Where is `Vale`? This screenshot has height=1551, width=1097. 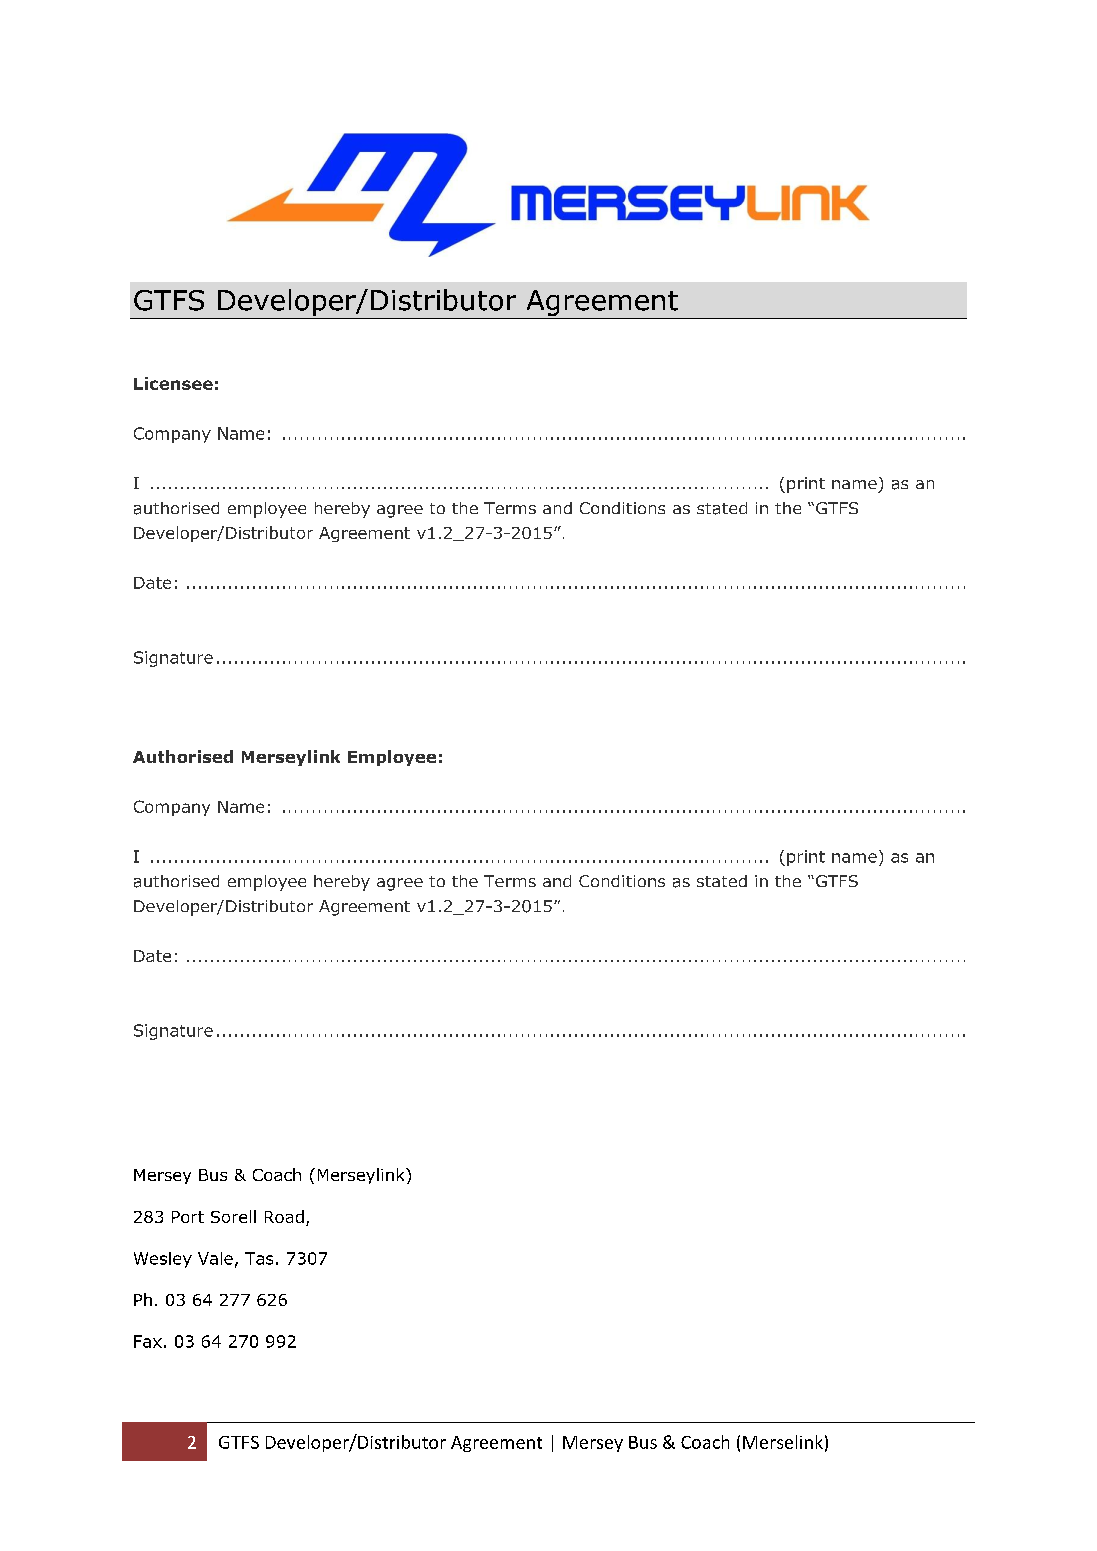 Vale is located at coordinates (215, 1258).
